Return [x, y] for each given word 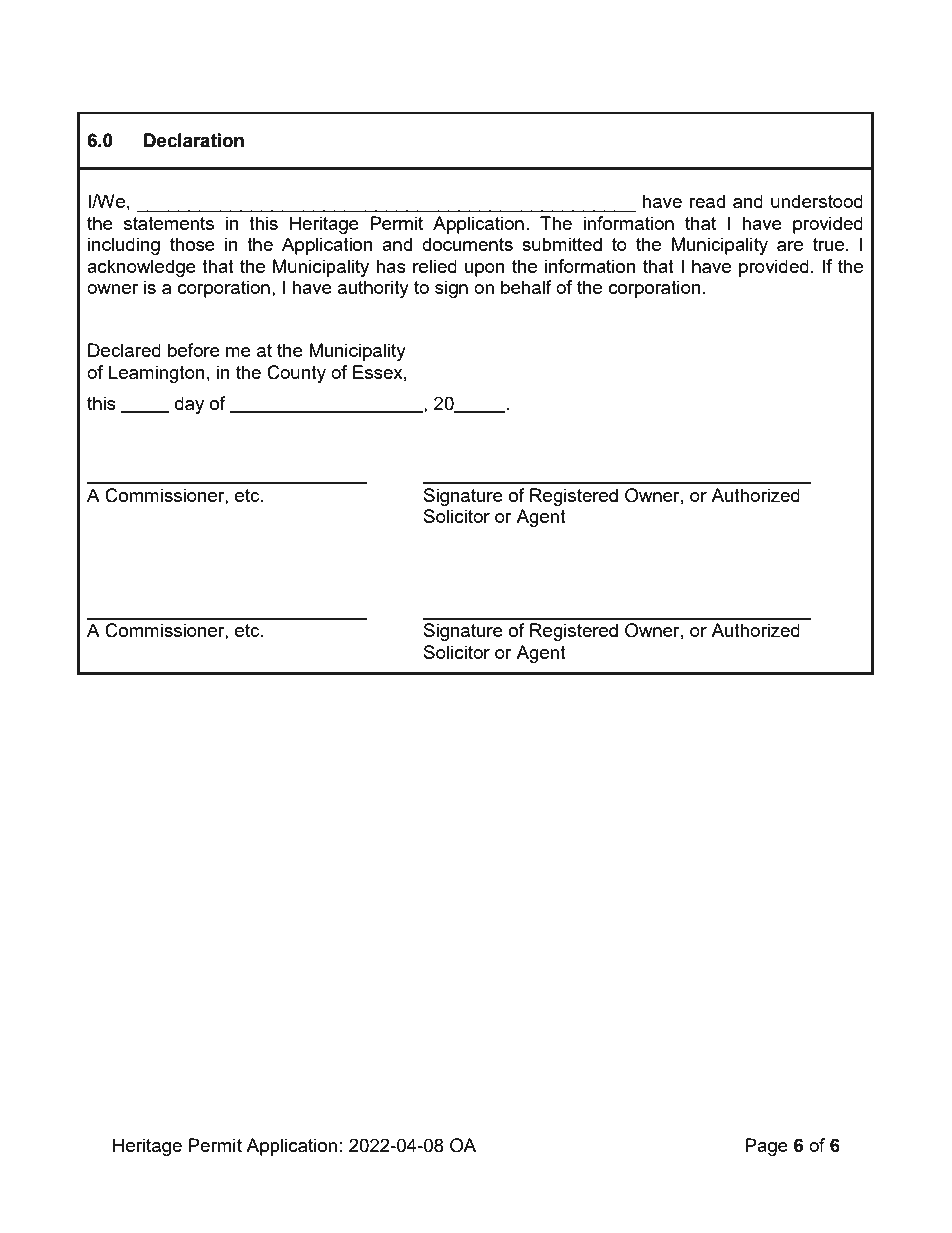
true [828, 244]
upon [485, 270]
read [707, 201]
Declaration [194, 140]
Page [766, 1147]
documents [467, 244]
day [189, 405]
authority [373, 289]
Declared [124, 350]
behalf [526, 287]
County [296, 374]
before [194, 350]
